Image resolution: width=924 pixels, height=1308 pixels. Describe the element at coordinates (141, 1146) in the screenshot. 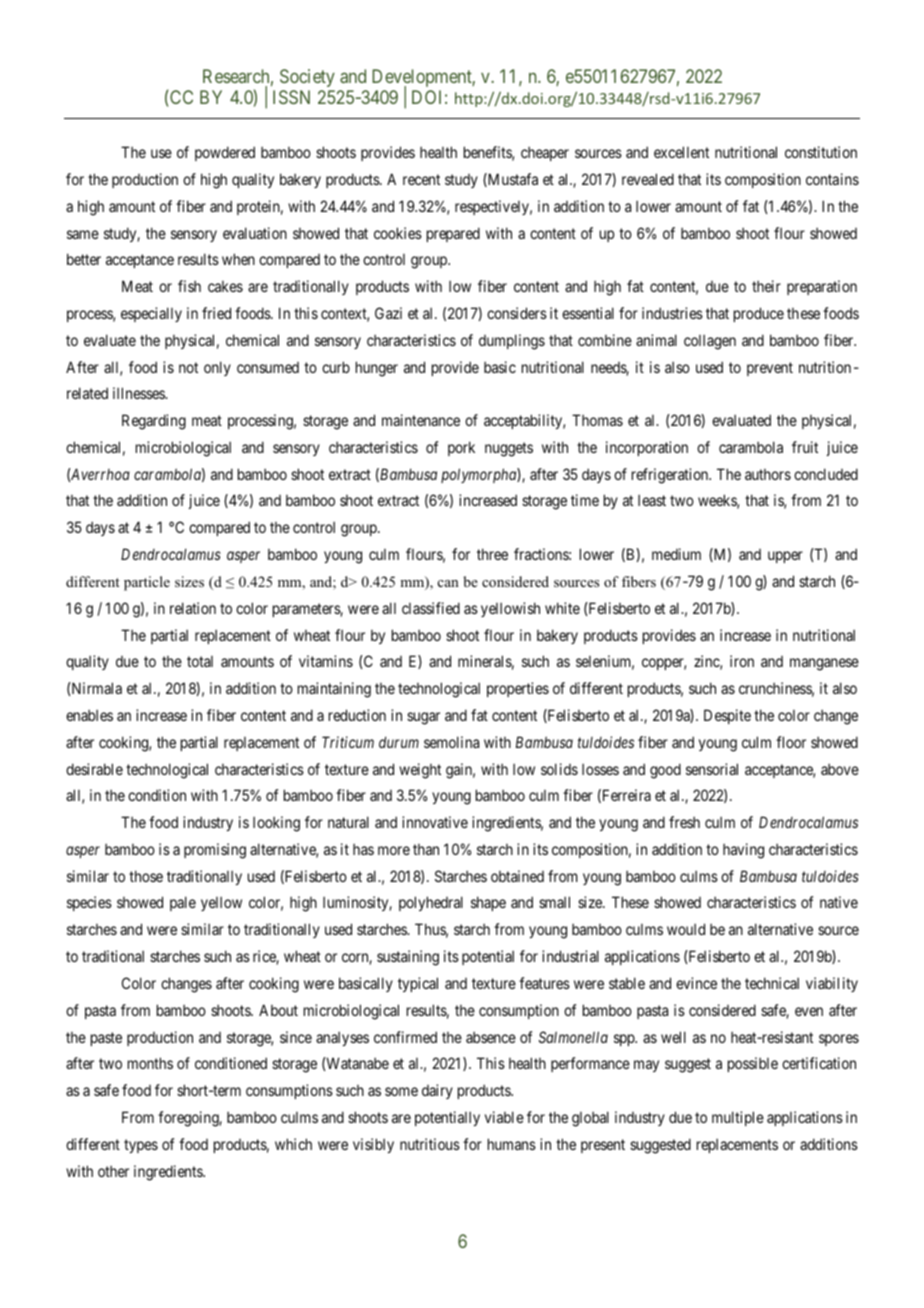

I see `types` at that location.
